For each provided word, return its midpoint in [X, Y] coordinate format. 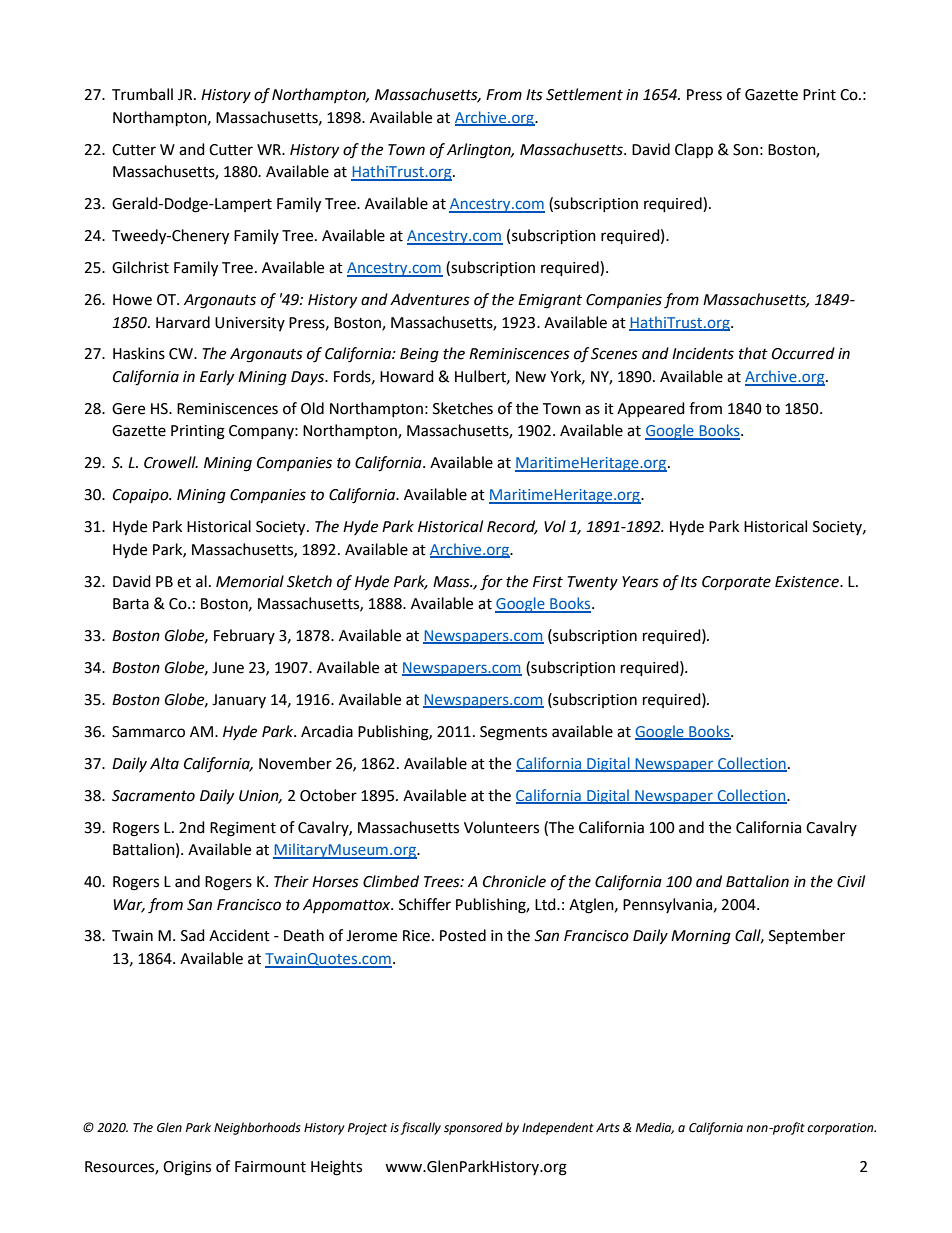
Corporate [736, 583]
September [807, 937]
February [244, 636]
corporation [841, 1129]
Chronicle [514, 881]
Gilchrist [140, 267]
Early [217, 377]
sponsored [473, 1128]
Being [419, 355]
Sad [193, 935]
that [753, 353]
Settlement [584, 94]
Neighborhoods [257, 1128]
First [548, 582]
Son [745, 150]
